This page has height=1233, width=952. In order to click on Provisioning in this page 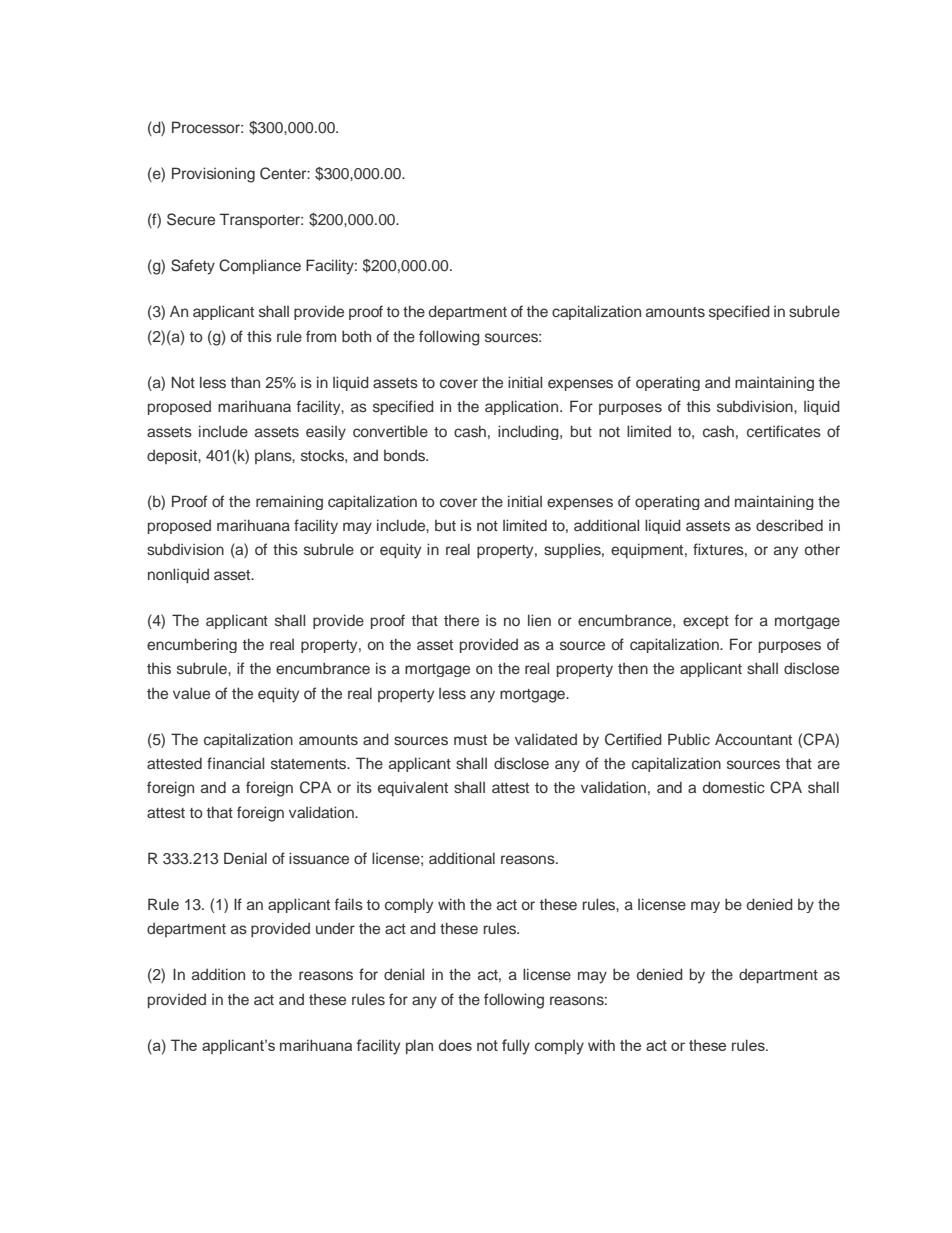, I will do `click(213, 175)`.
